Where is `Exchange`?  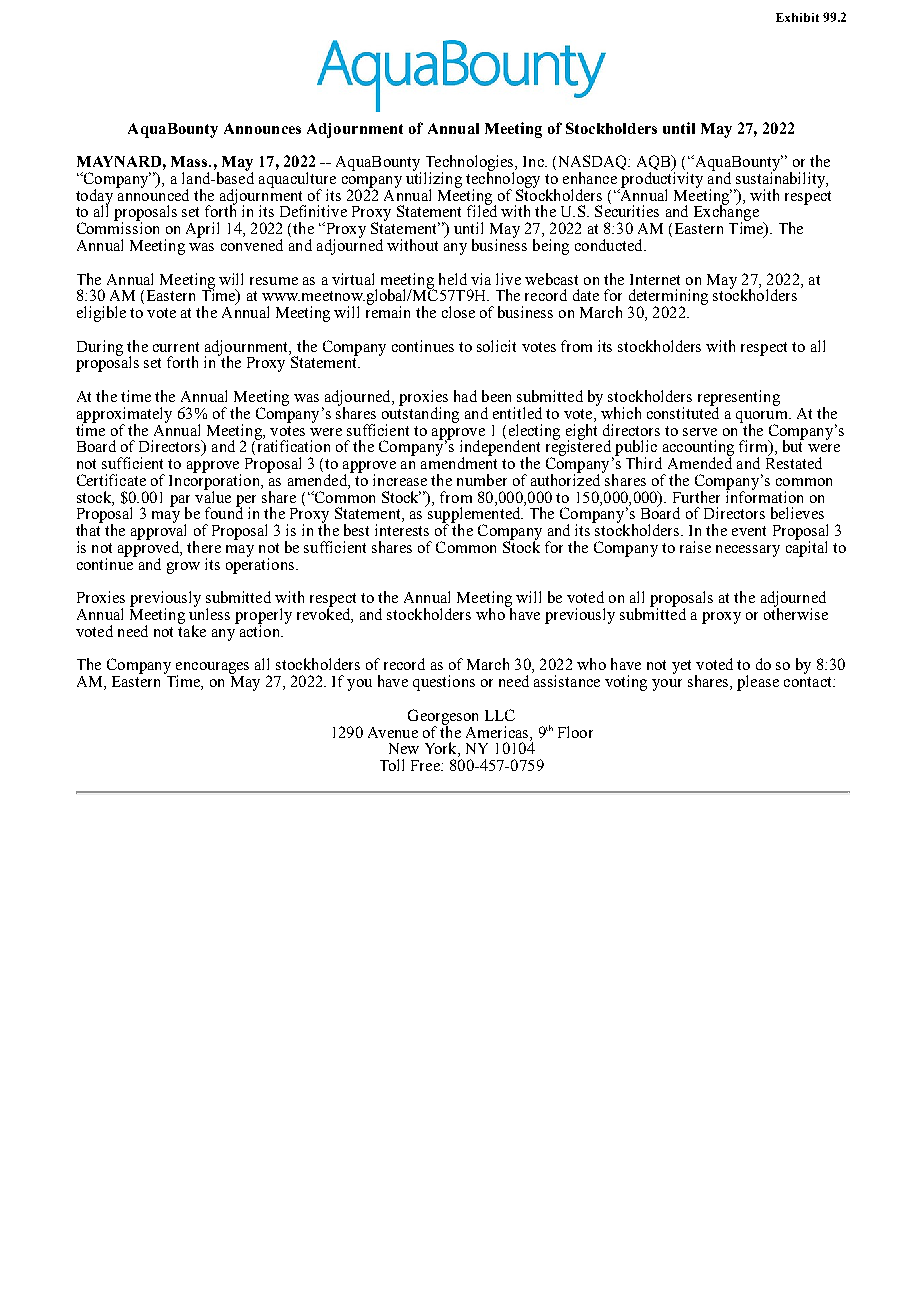 Exchange is located at coordinates (726, 213).
